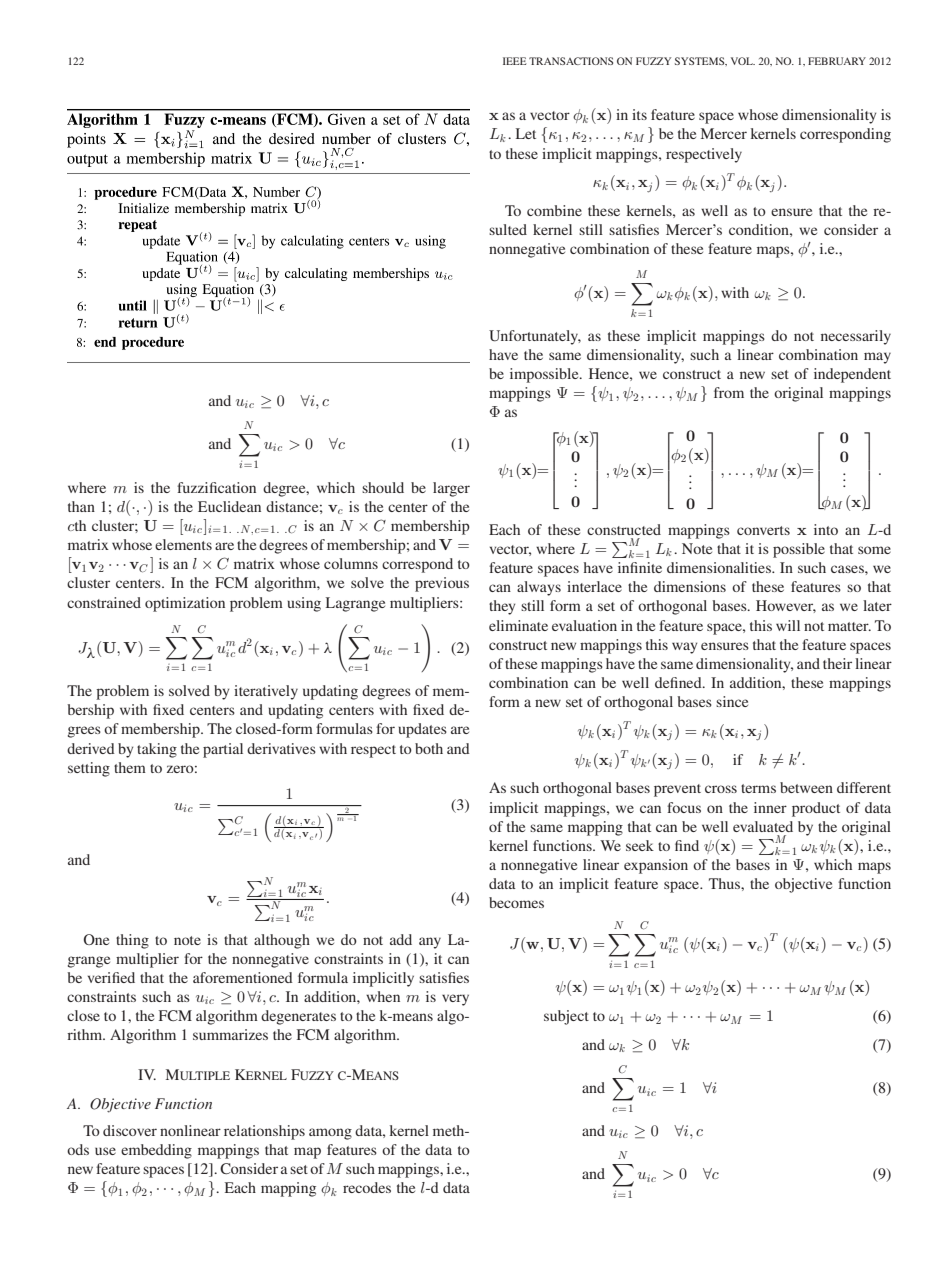 This screenshot has width=952, height=1270. What do you see at coordinates (763, 530) in the screenshot?
I see `converts` at bounding box center [763, 530].
